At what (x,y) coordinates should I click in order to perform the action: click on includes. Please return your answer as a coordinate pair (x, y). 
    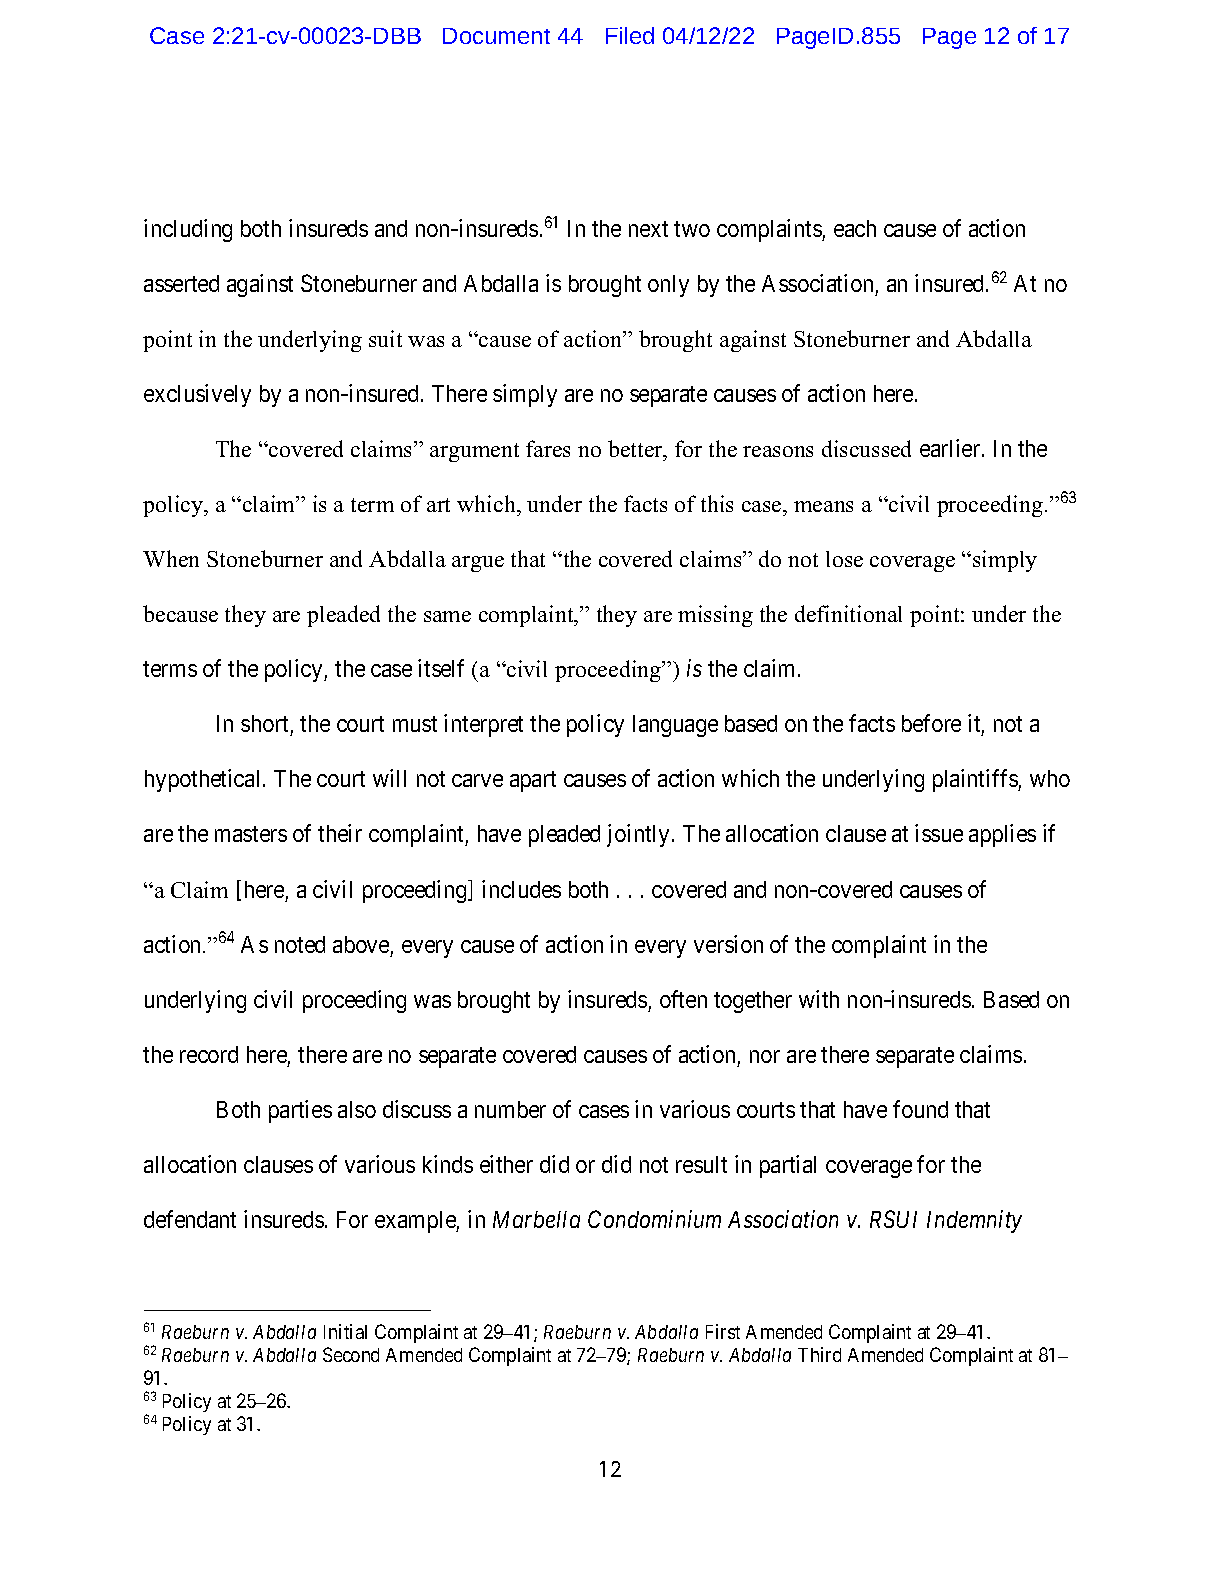
    Looking at the image, I should click on (521, 889).
